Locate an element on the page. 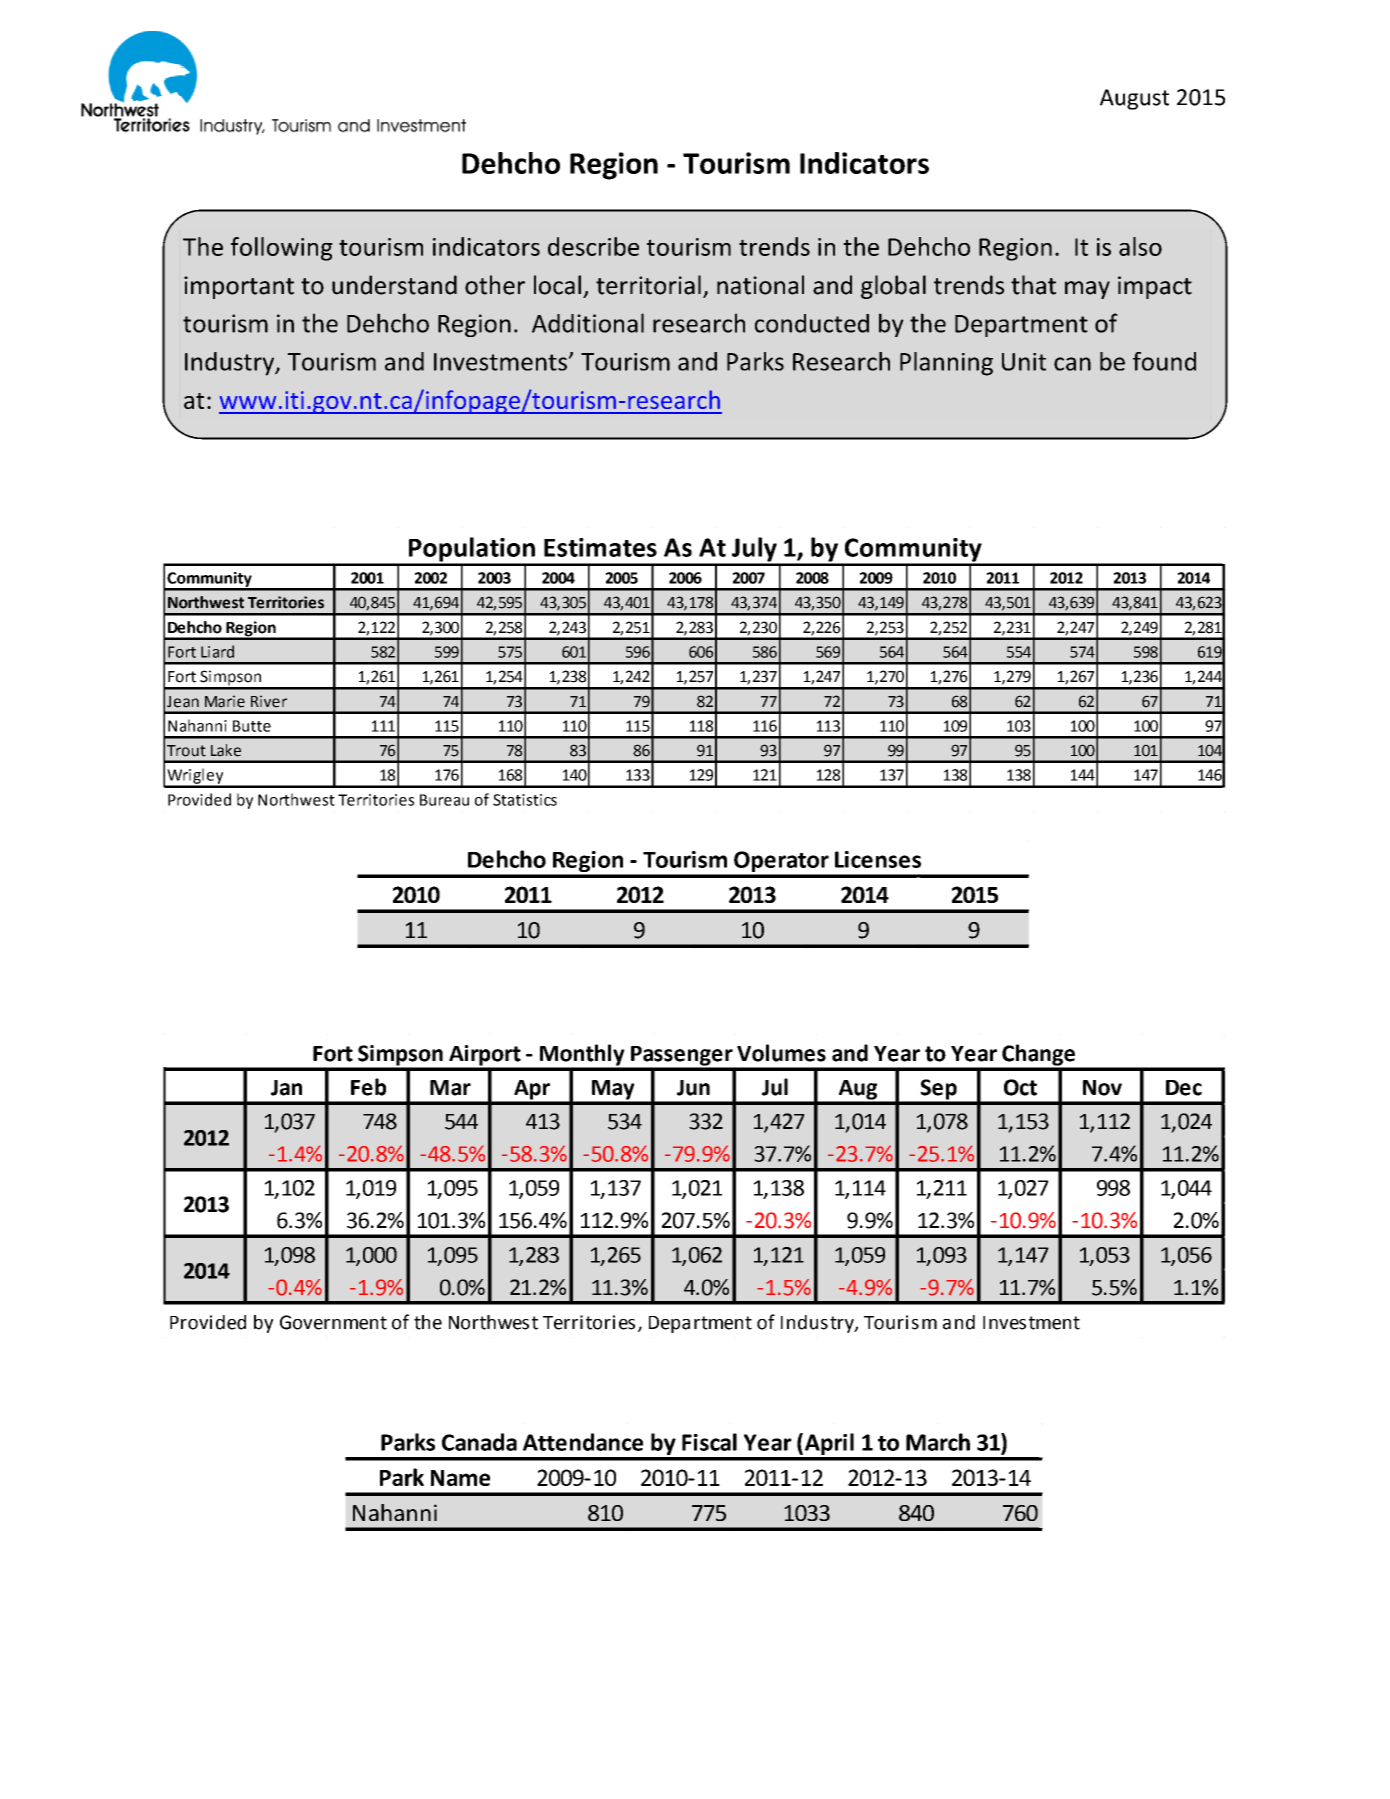  Name is located at coordinates (460, 1478).
